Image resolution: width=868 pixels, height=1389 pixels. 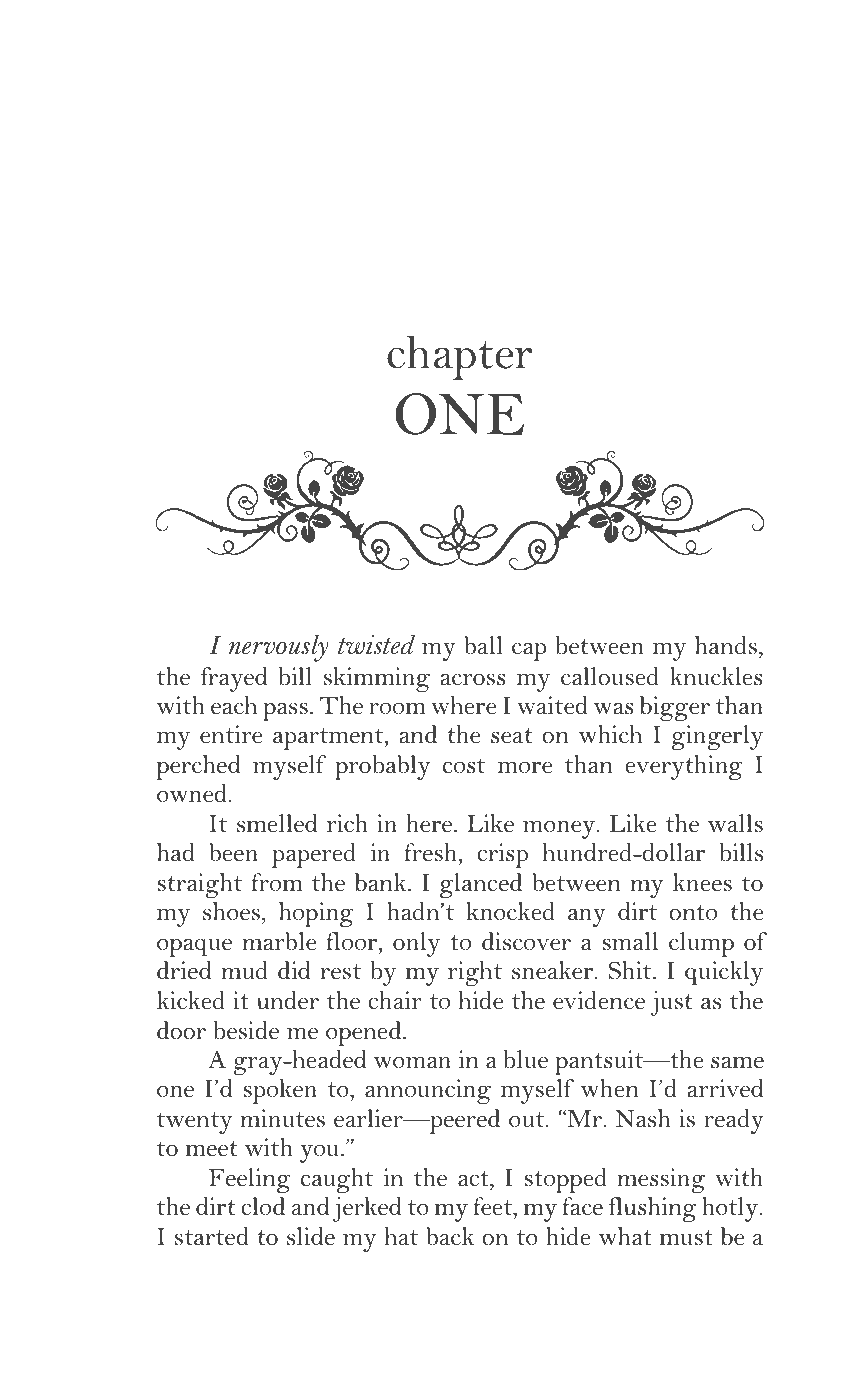 I want to click on hands, so click(x=726, y=645).
